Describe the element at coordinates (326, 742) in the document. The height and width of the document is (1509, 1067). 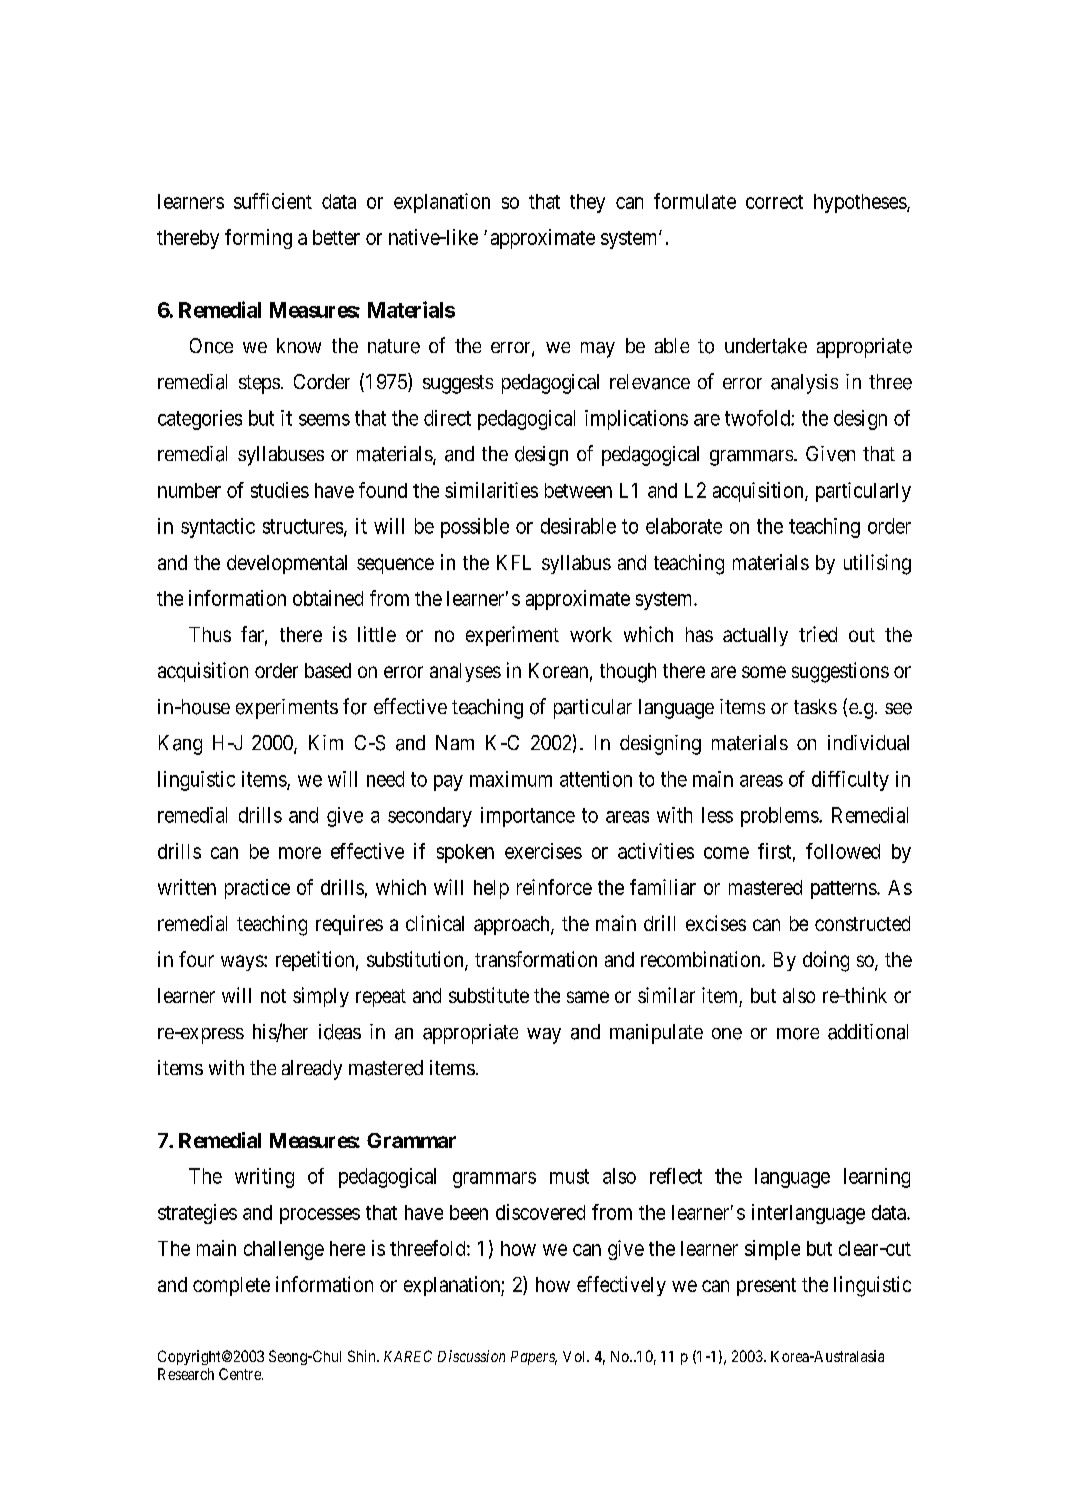
I see `Kim` at that location.
